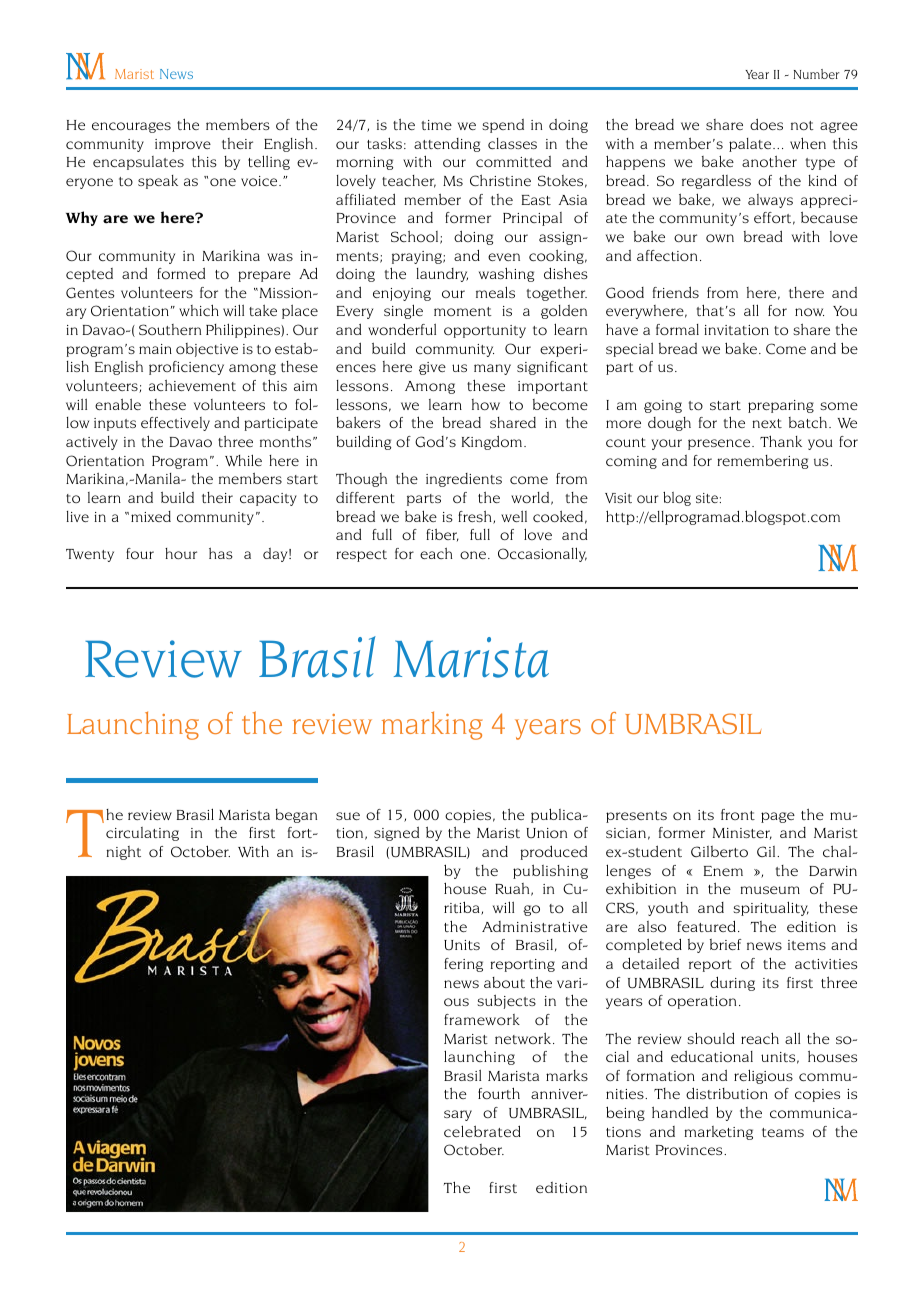  Describe the element at coordinates (131, 127) in the screenshot. I see `encourages` at that location.
